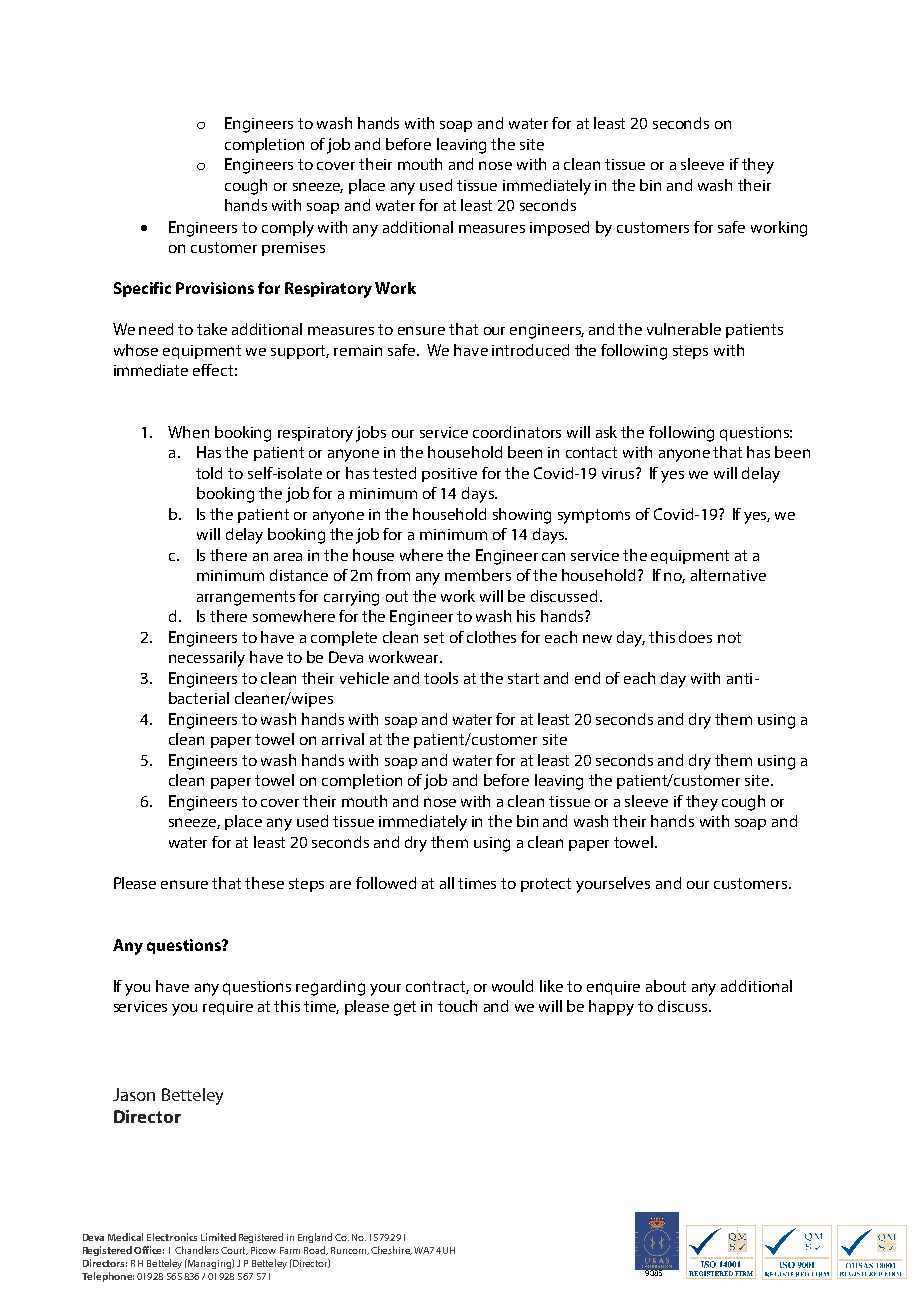 The height and width of the page is (1308, 924). I want to click on Limited, so click(218, 1237).
